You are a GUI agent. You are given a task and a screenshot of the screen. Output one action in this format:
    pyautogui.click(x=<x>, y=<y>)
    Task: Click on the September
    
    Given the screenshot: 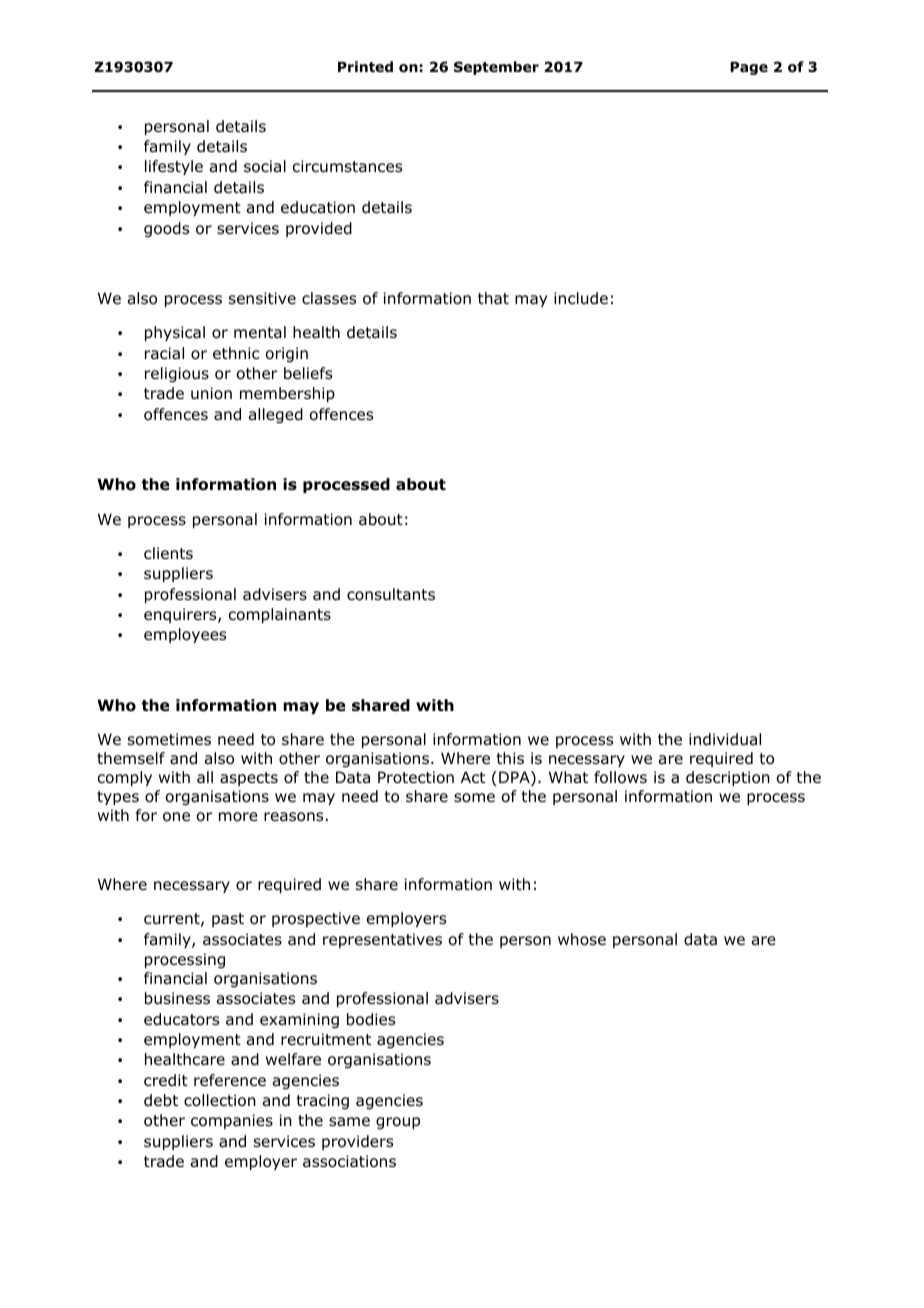 What is the action you would take?
    pyautogui.click(x=496, y=68)
